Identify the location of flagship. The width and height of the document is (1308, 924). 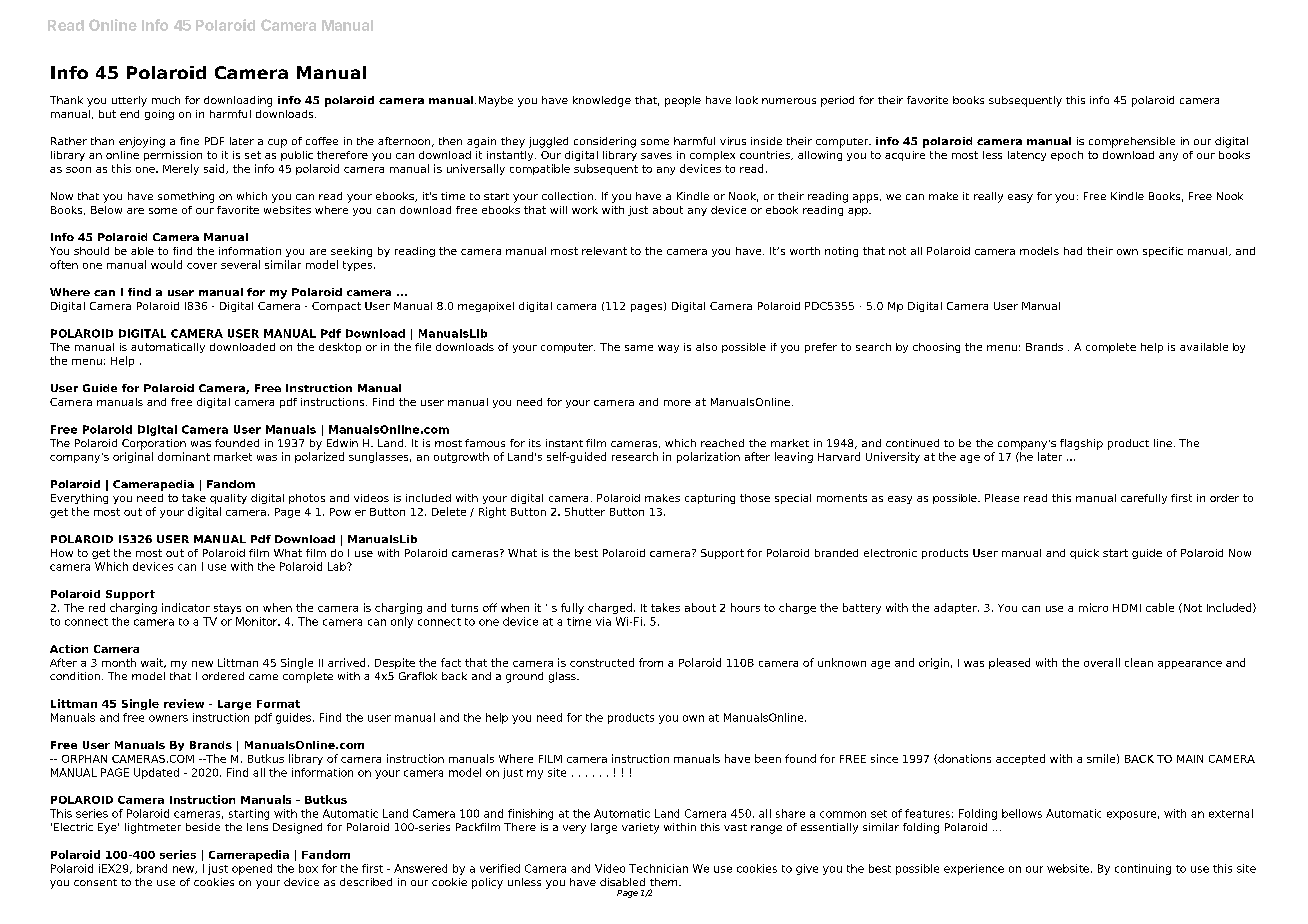
(1081, 444).
